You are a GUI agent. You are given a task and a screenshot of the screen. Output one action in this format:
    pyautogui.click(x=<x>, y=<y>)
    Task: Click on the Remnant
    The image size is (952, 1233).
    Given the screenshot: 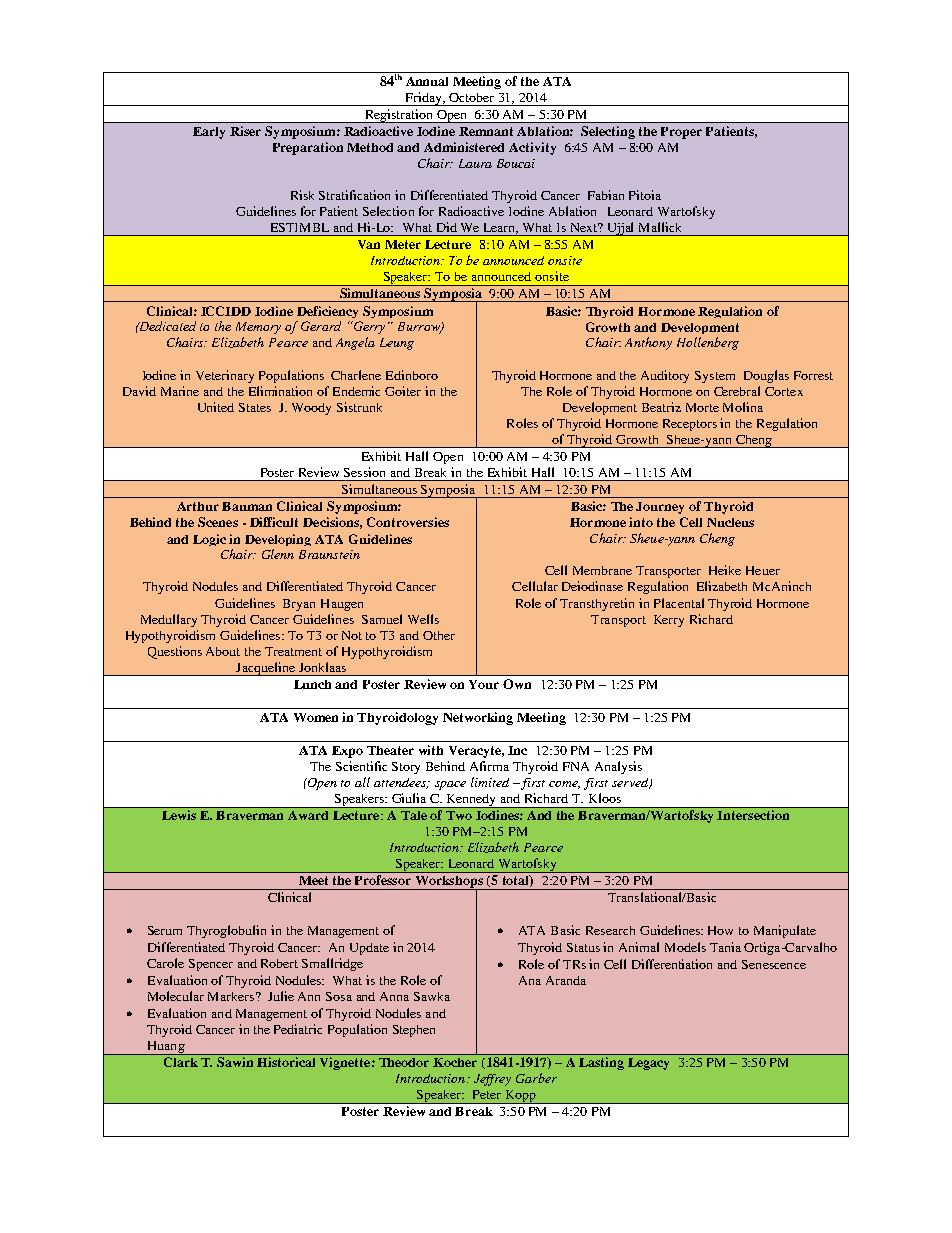 What is the action you would take?
    pyautogui.click(x=486, y=131)
